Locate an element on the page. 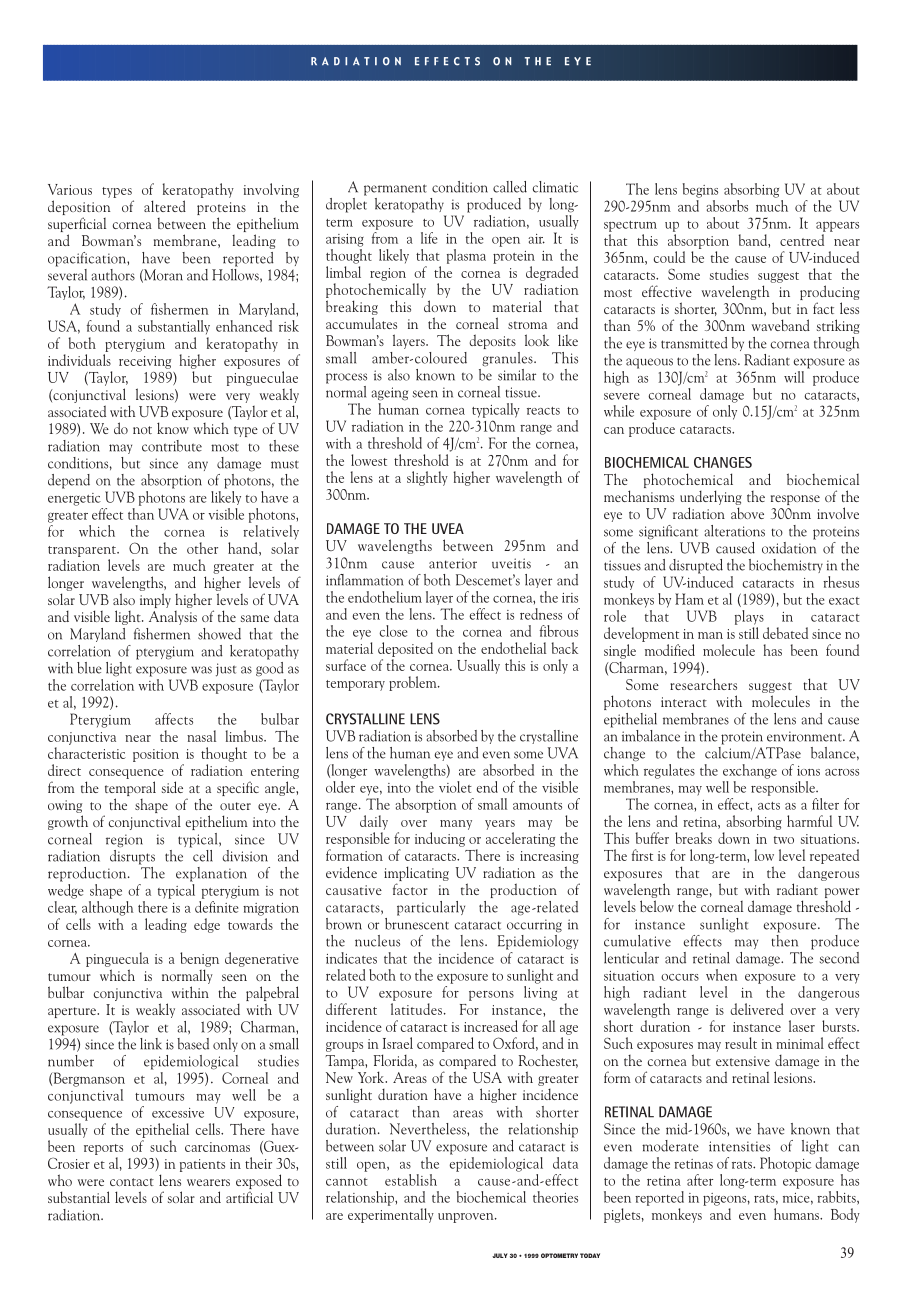 The image size is (924, 1308). affects is located at coordinates (174, 719).
